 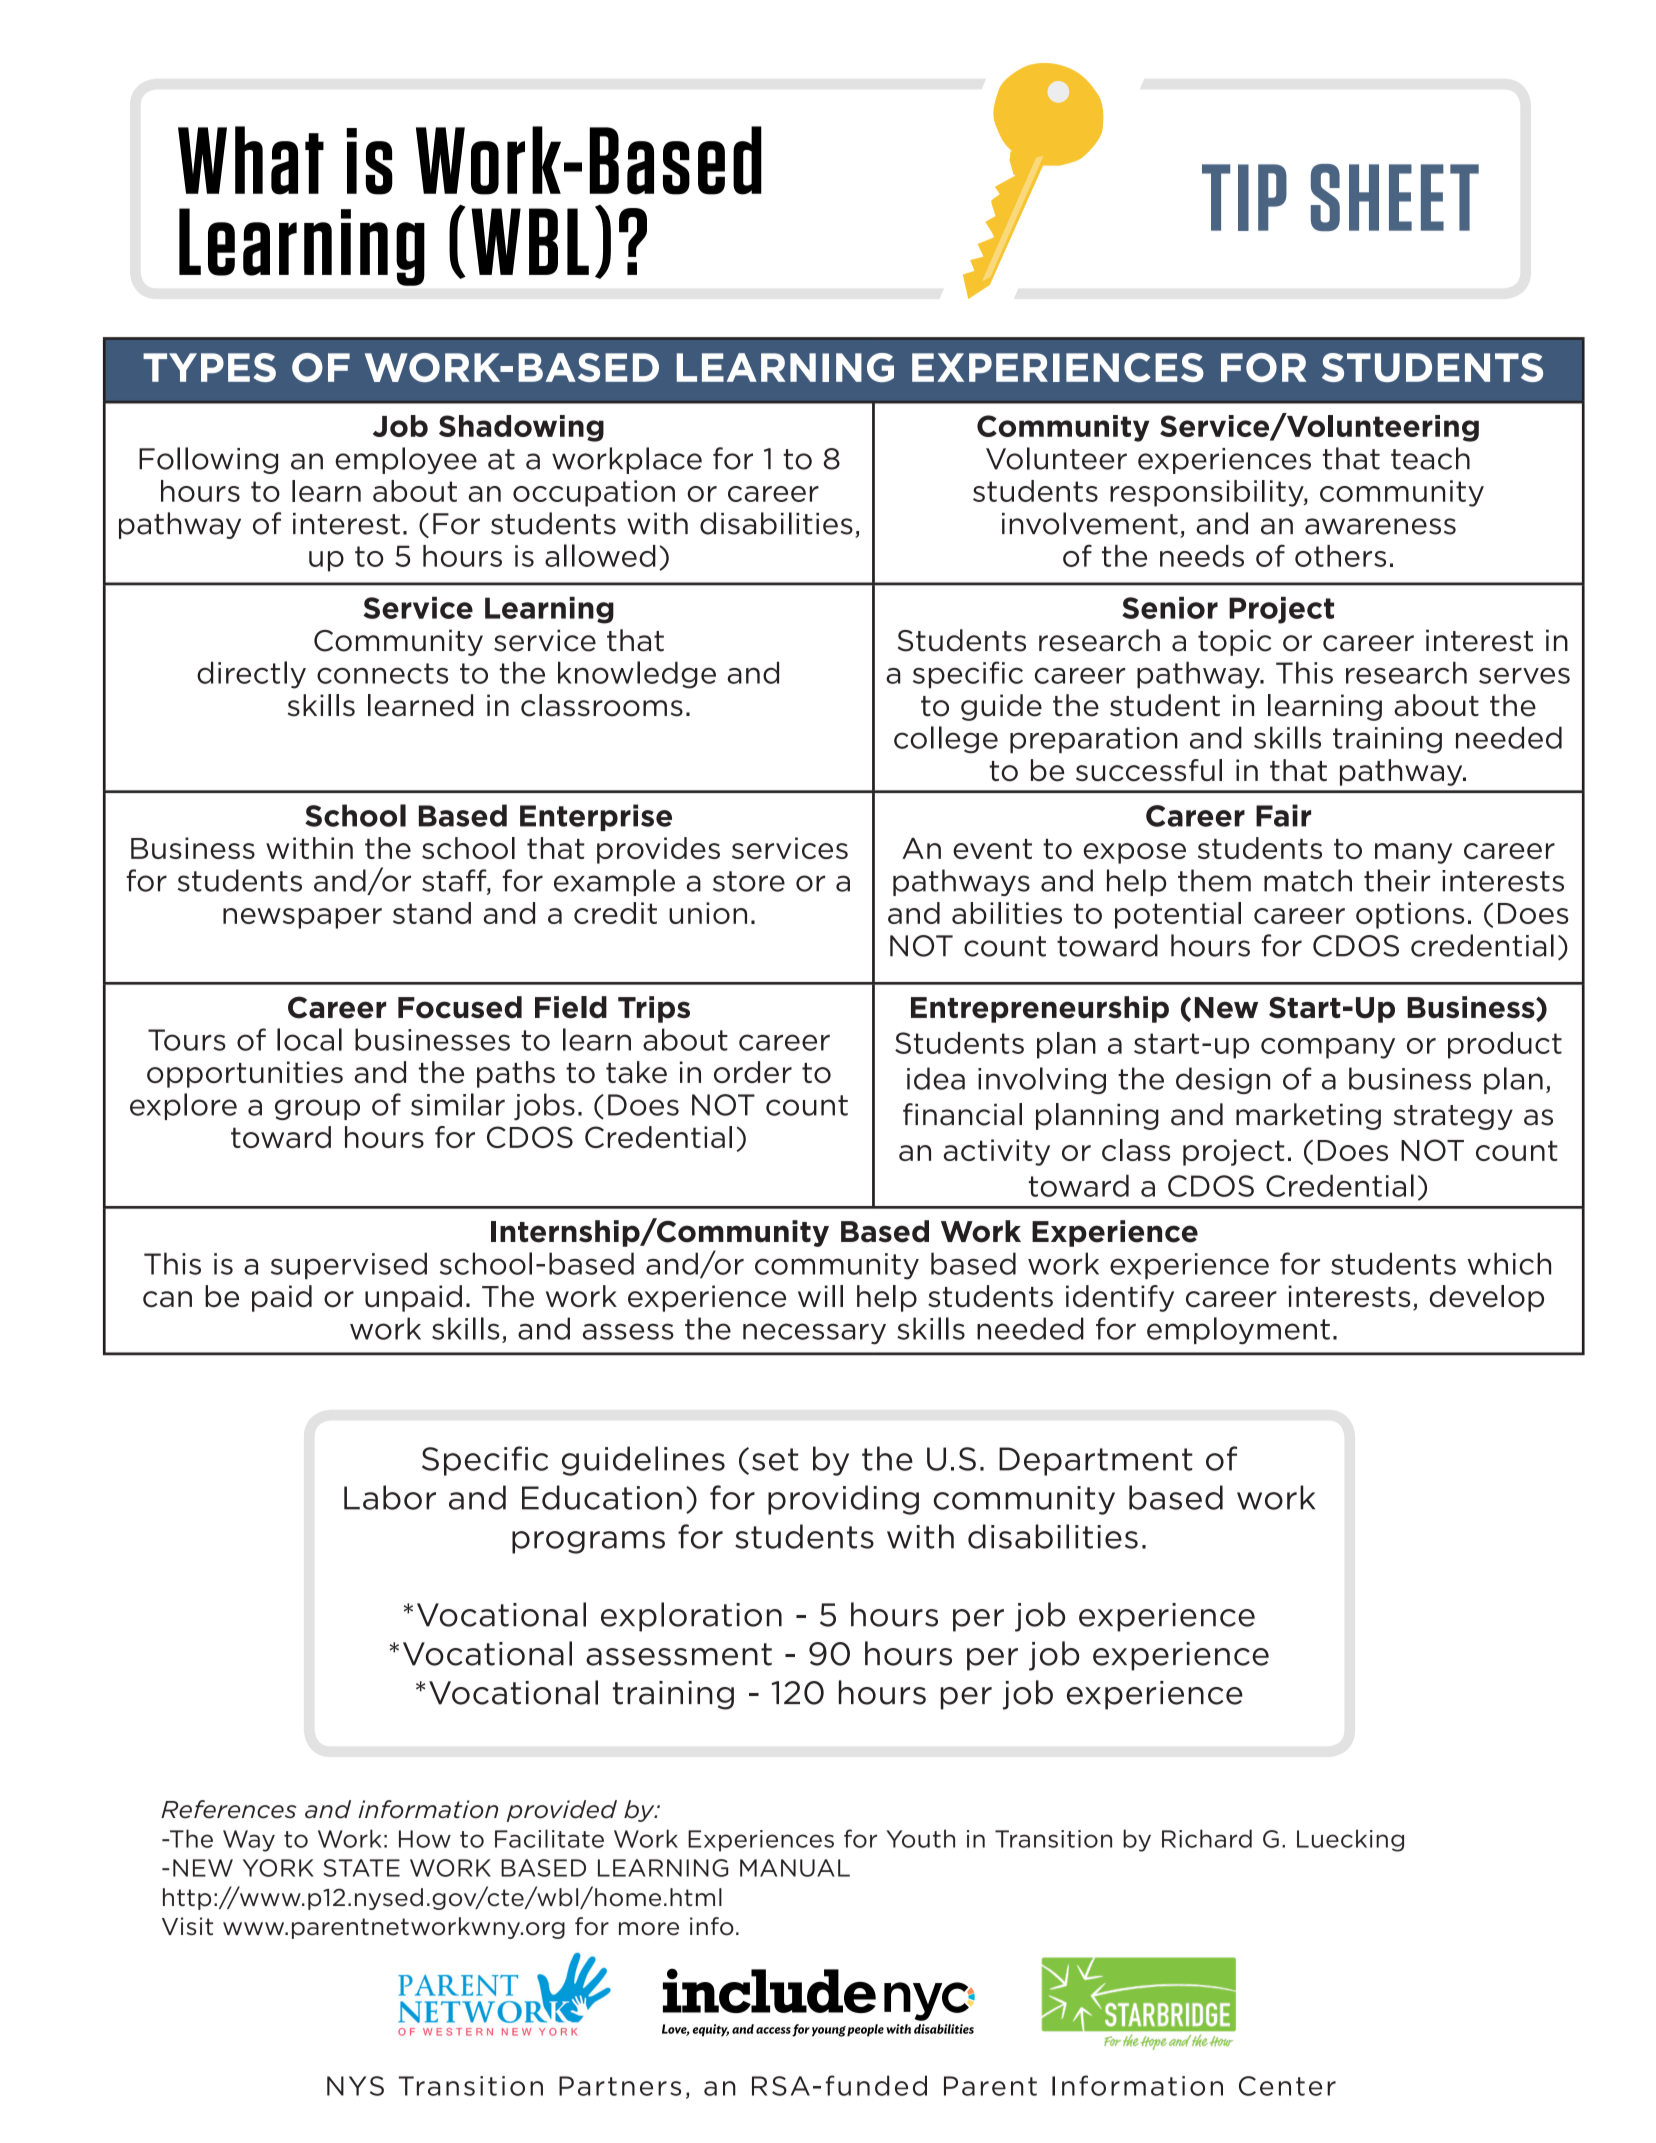 I want to click on What, so click(x=251, y=160).
